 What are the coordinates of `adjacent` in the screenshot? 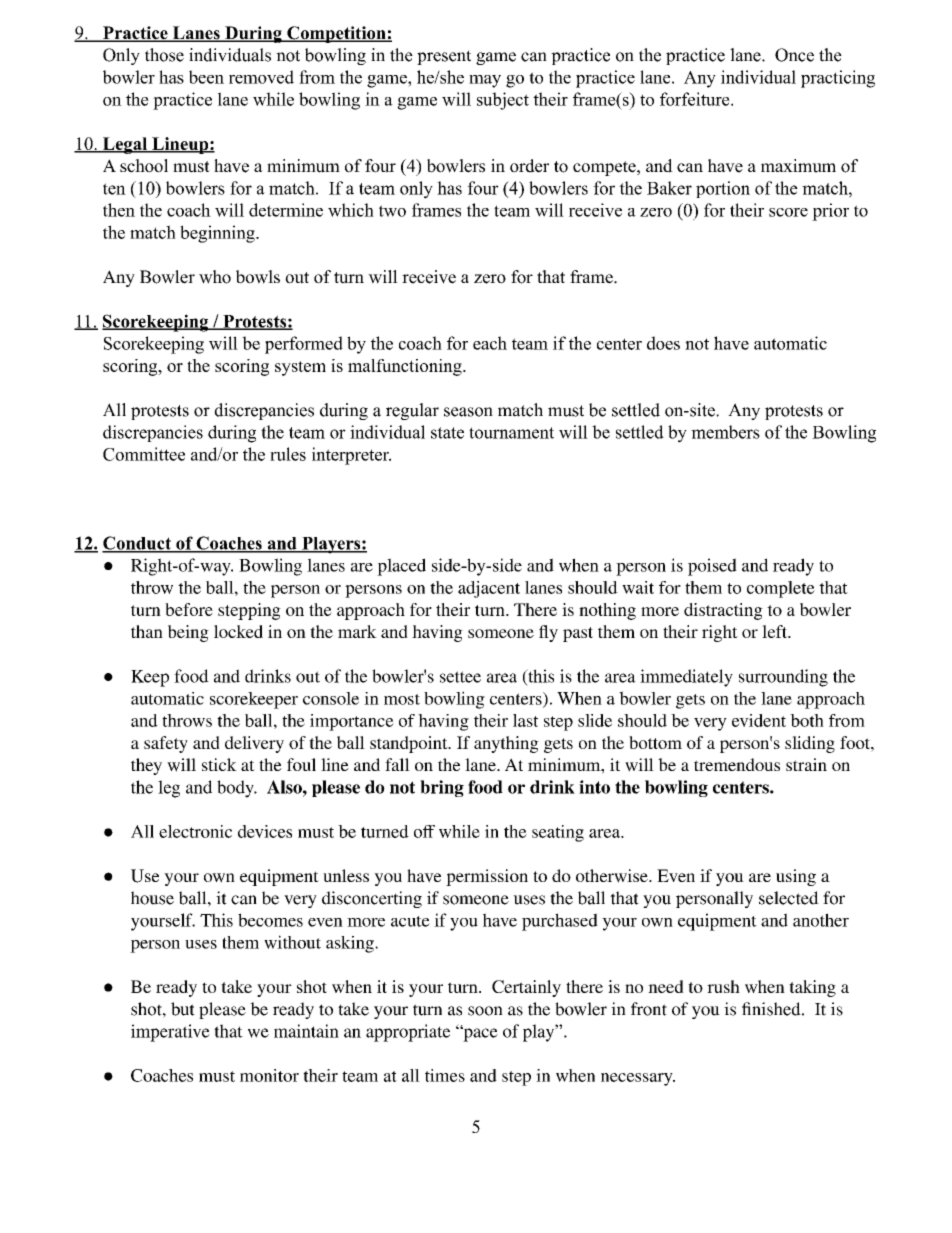 It's located at (489, 589).
